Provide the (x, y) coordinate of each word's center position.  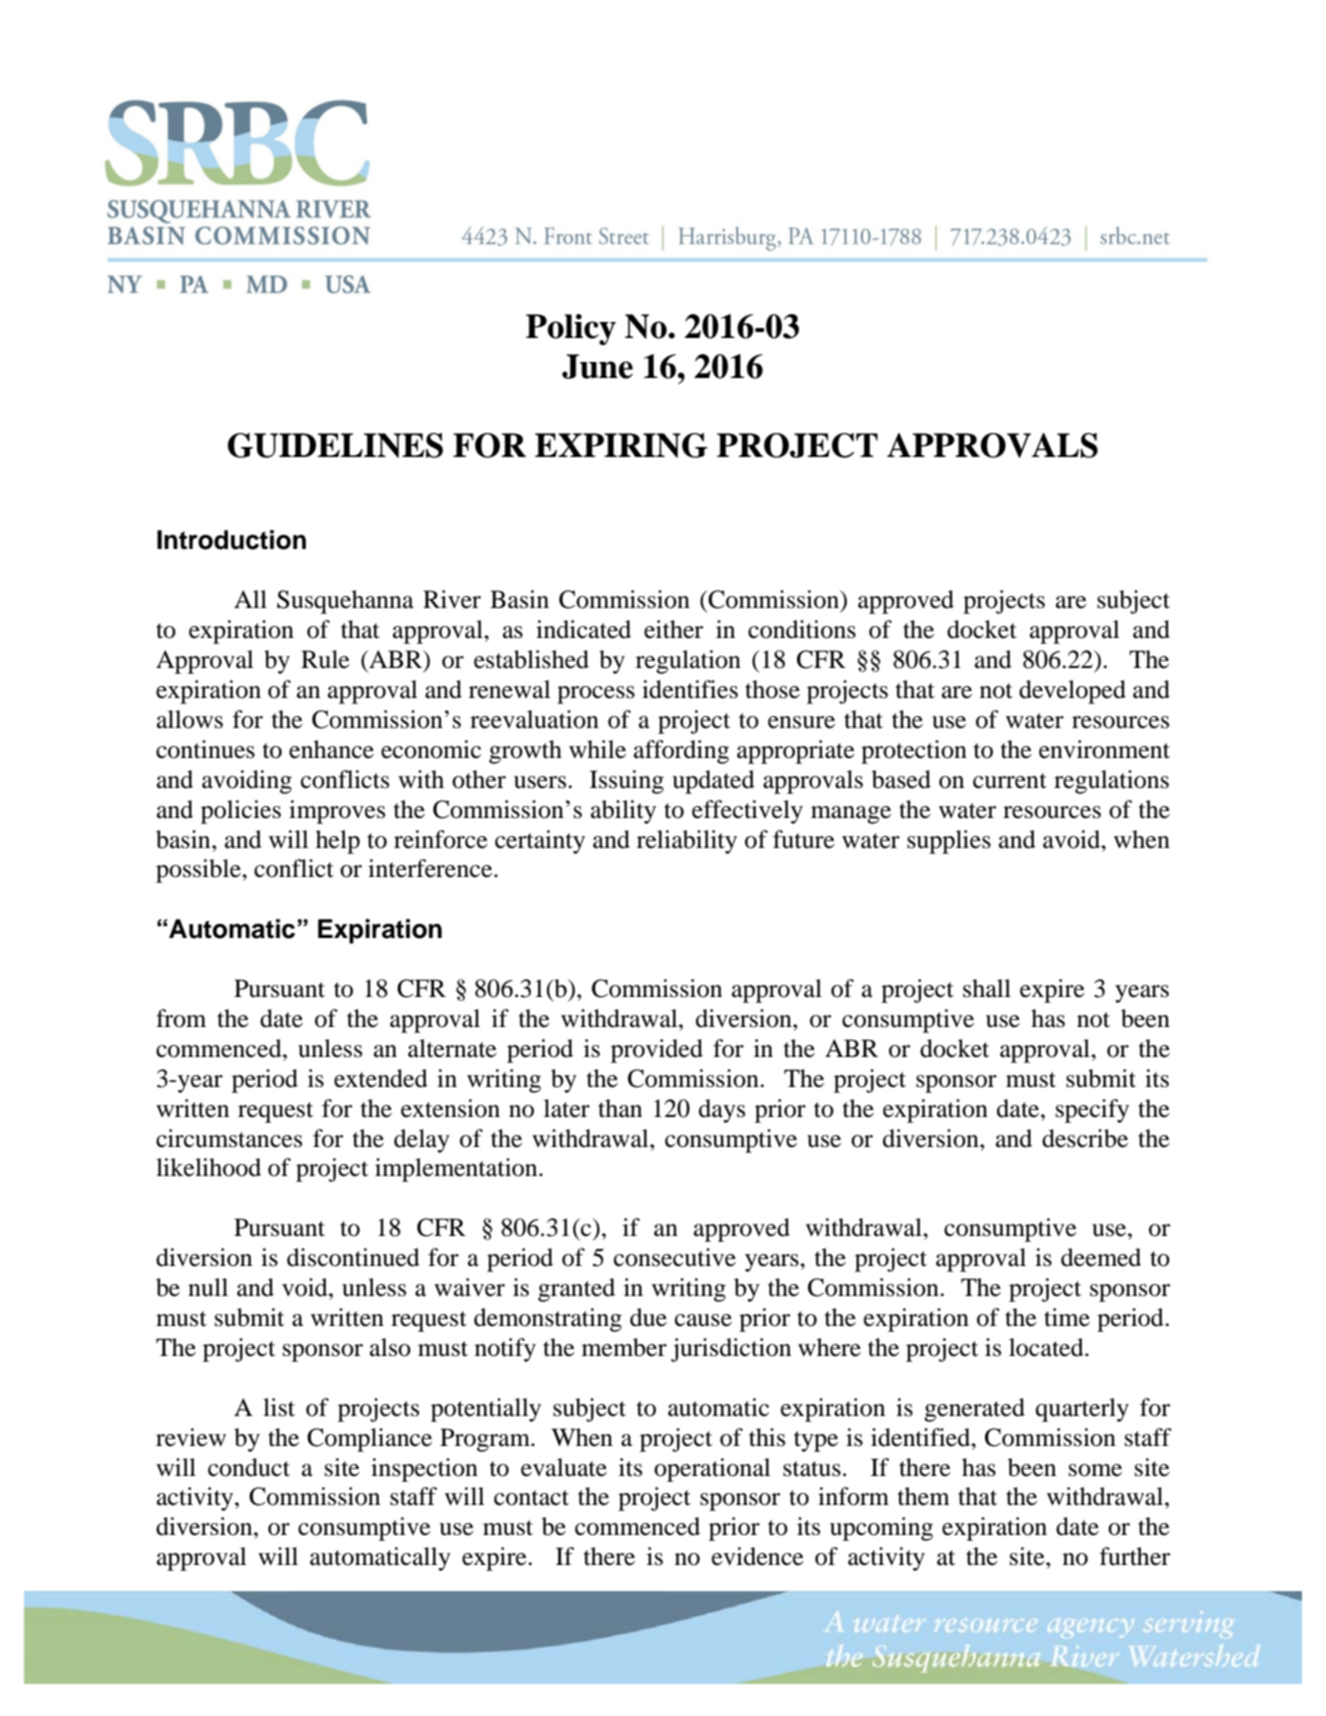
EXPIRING (621, 445)
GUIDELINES (335, 445)
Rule (325, 659)
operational (712, 1470)
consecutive (675, 1257)
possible (199, 871)
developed (1072, 692)
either (673, 629)
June (597, 366)
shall (987, 988)
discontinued (353, 1257)
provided (657, 1051)
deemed (1101, 1257)
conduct (249, 1467)
